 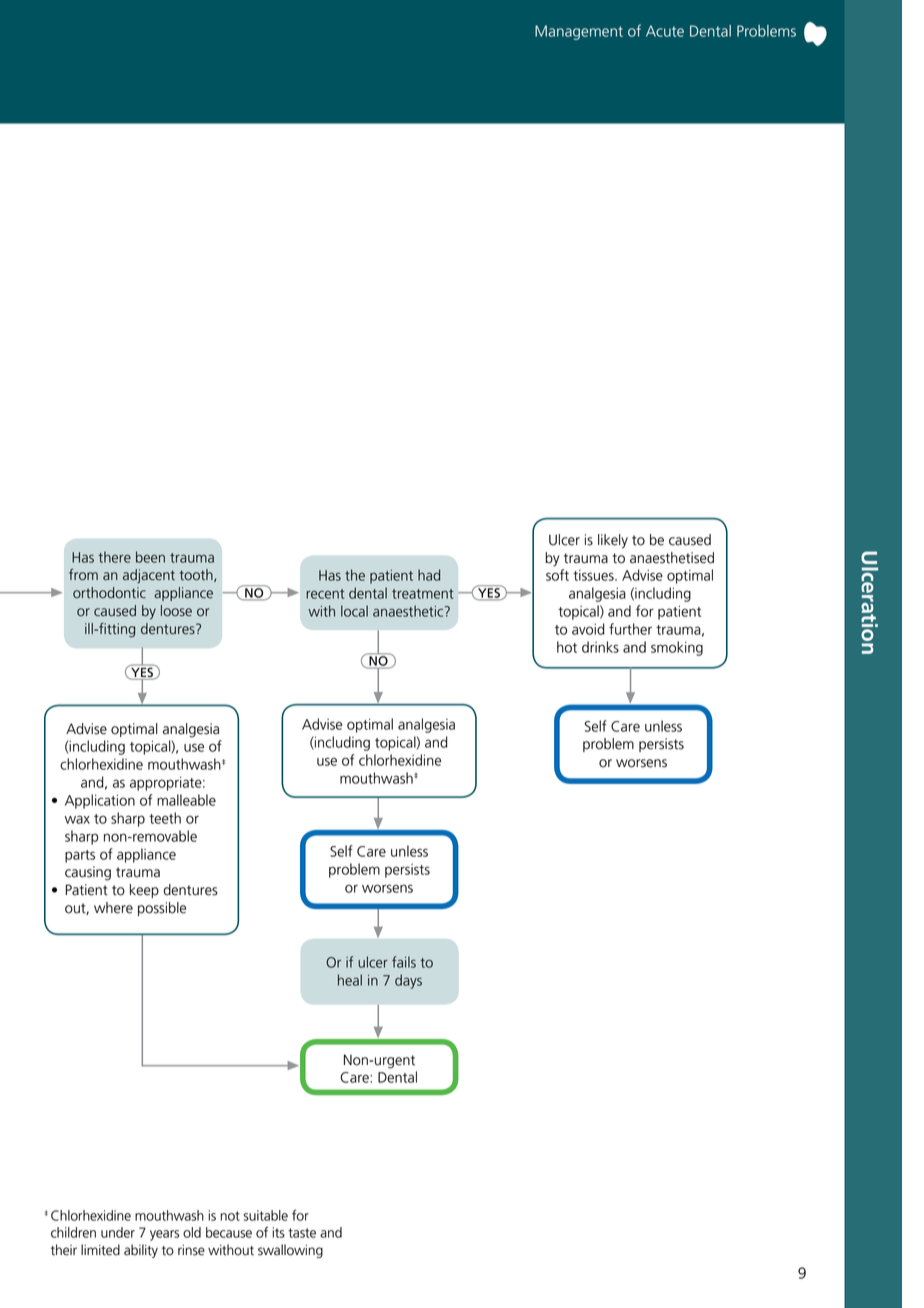 What do you see at coordinates (429, 575) in the page?
I see `had` at bounding box center [429, 575].
